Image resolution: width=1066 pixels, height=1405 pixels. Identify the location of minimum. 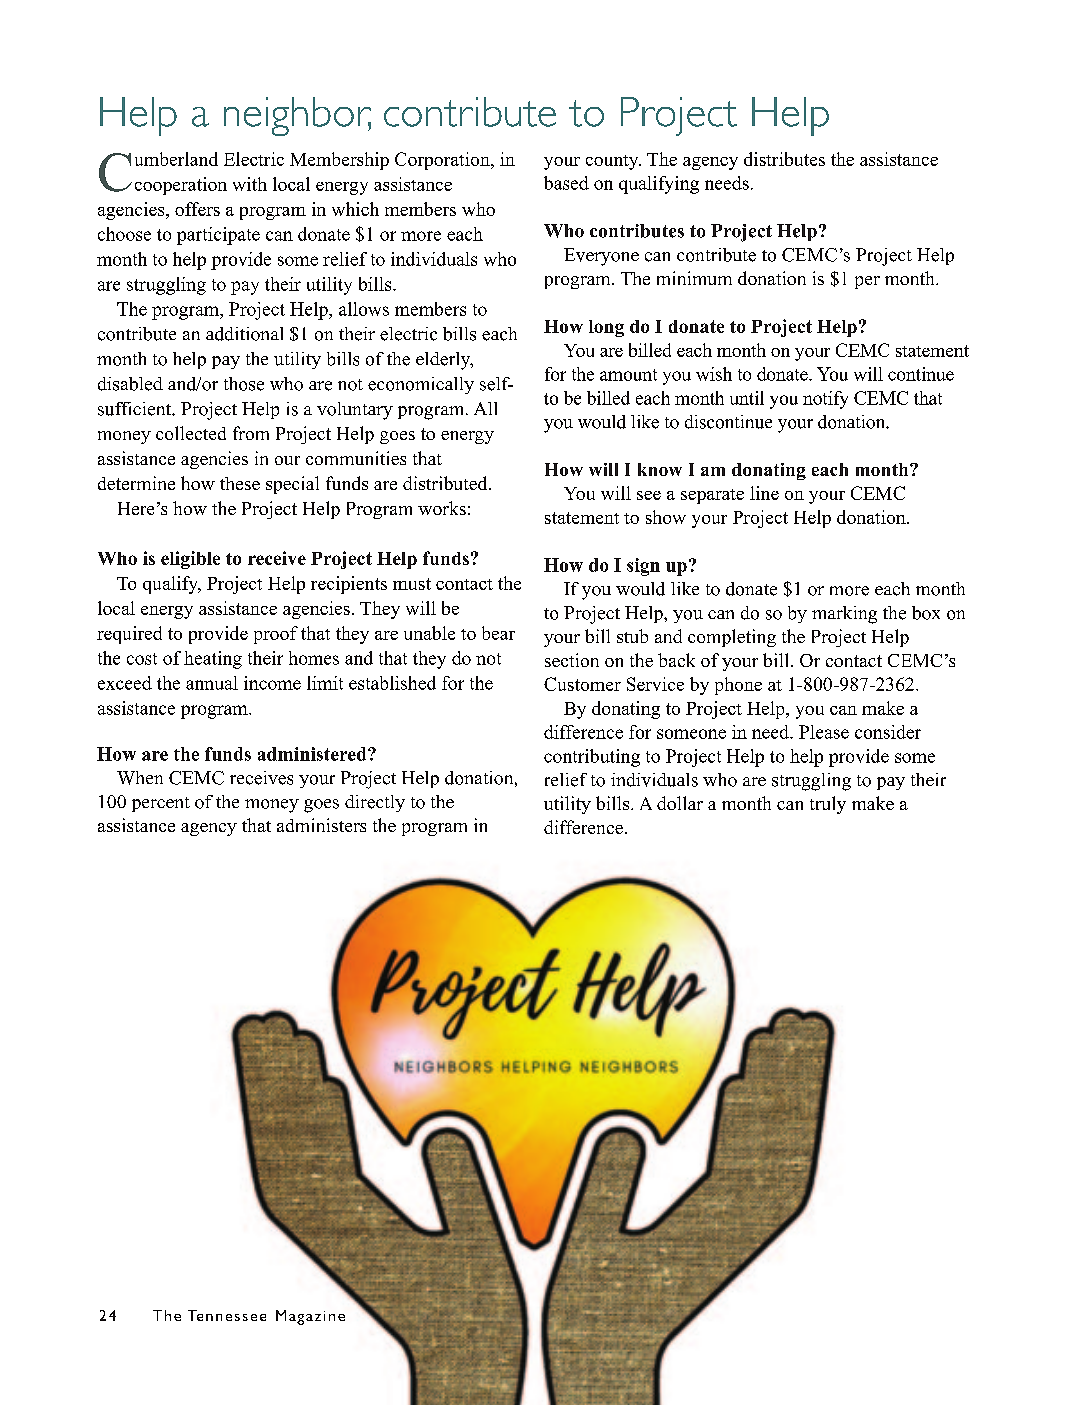
(694, 278).
